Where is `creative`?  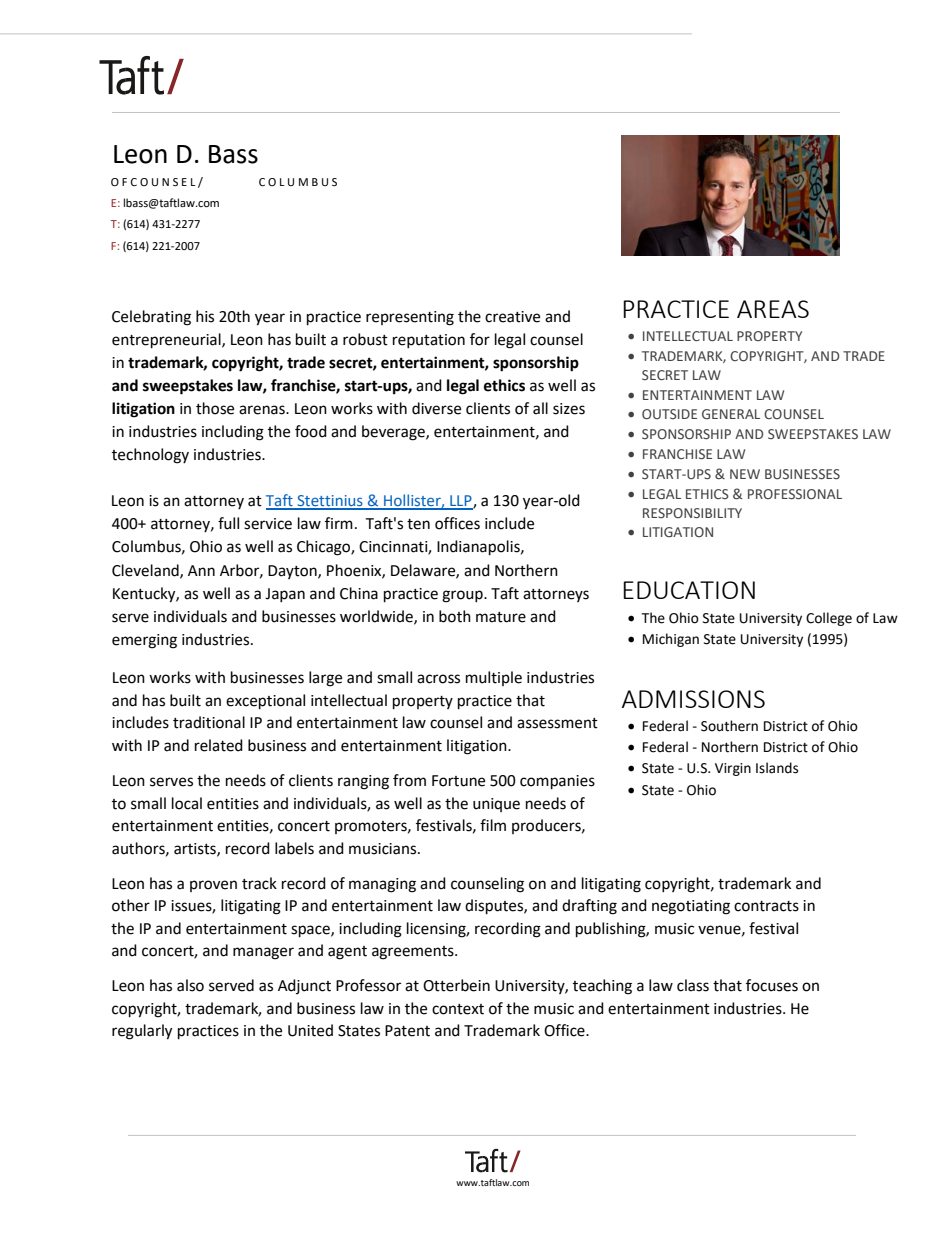 creative is located at coordinates (512, 317).
